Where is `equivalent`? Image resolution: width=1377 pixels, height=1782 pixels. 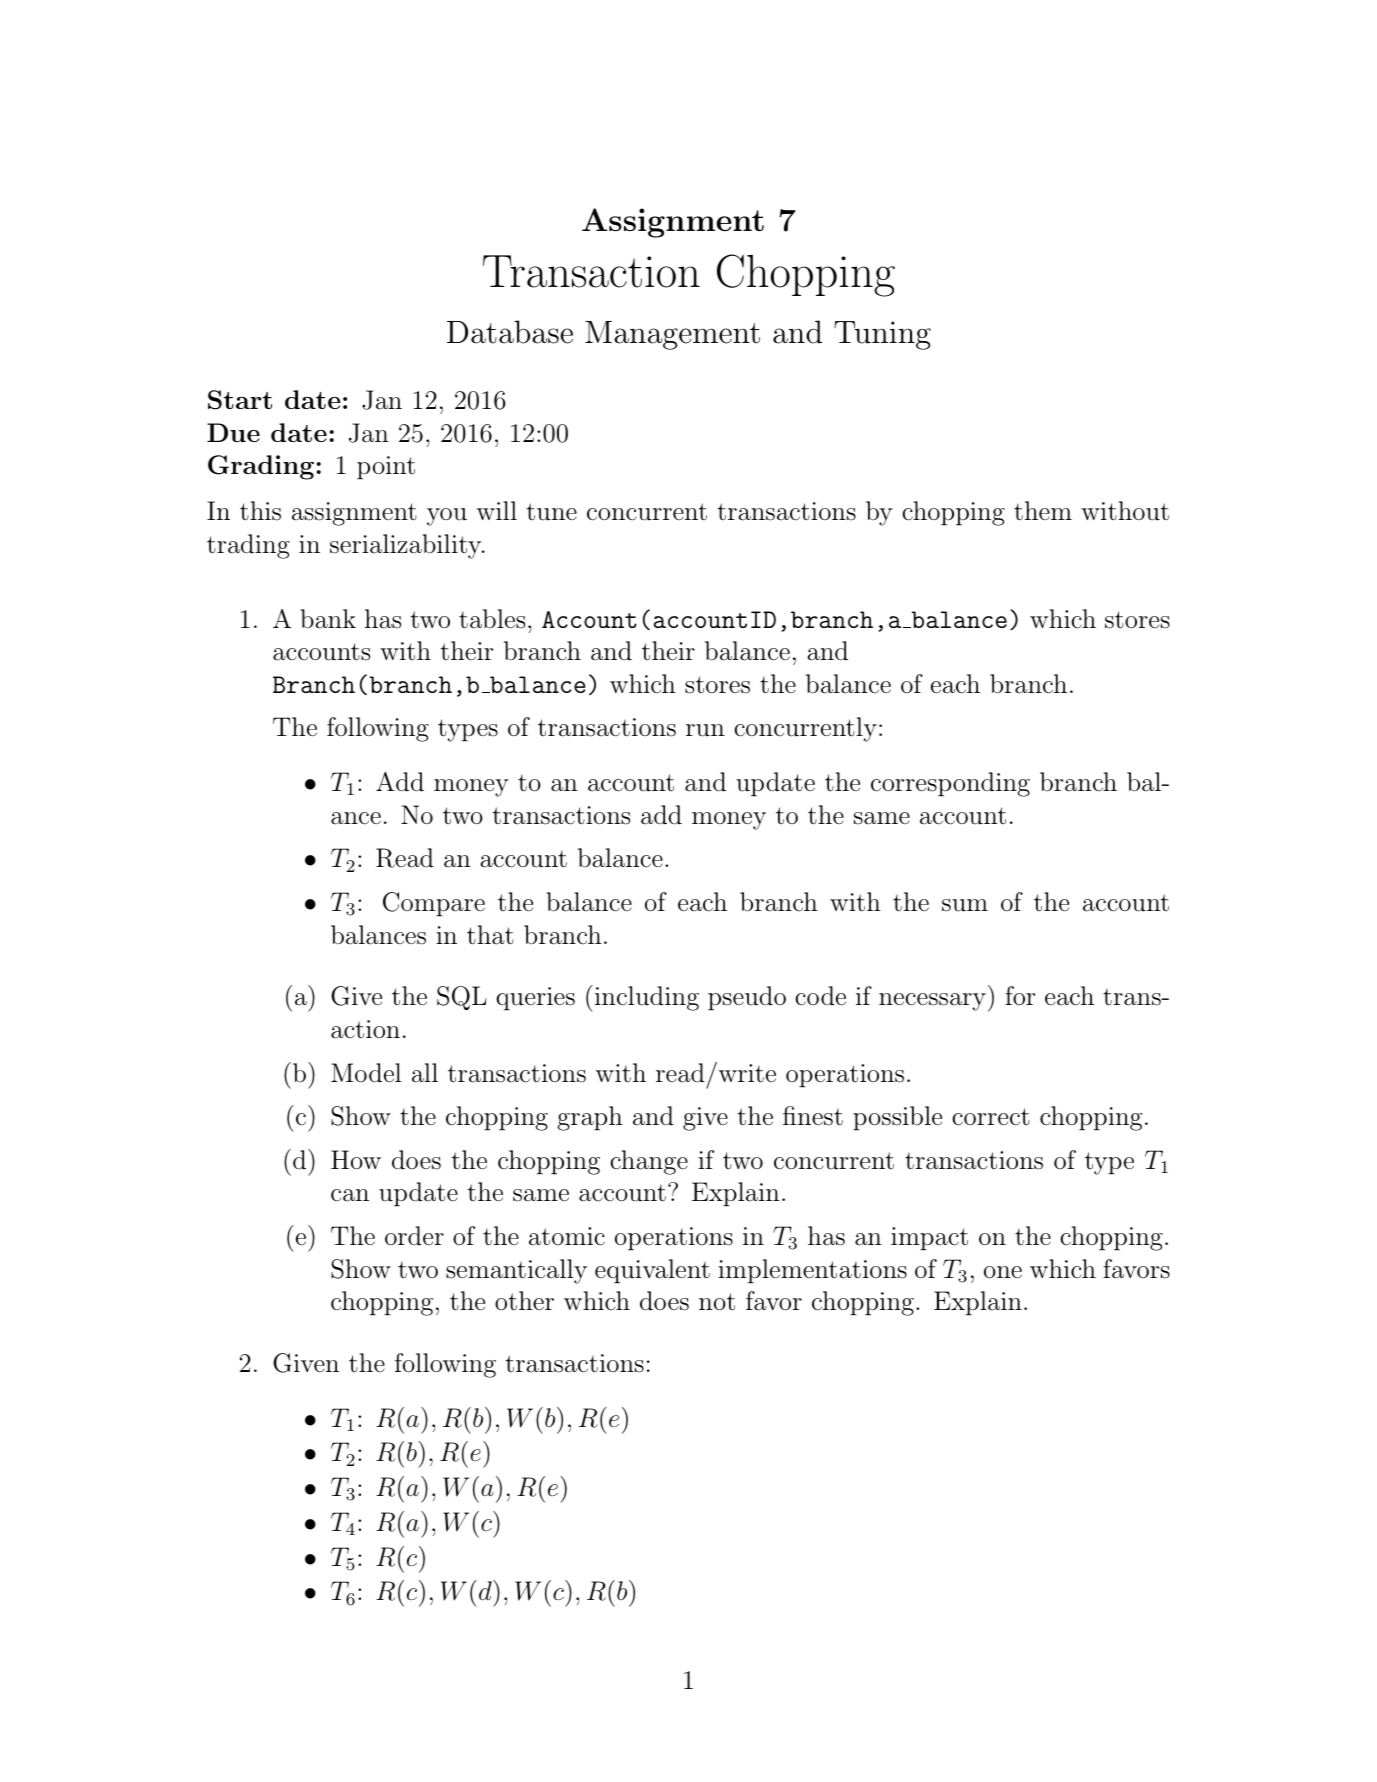 equivalent is located at coordinates (652, 1271).
